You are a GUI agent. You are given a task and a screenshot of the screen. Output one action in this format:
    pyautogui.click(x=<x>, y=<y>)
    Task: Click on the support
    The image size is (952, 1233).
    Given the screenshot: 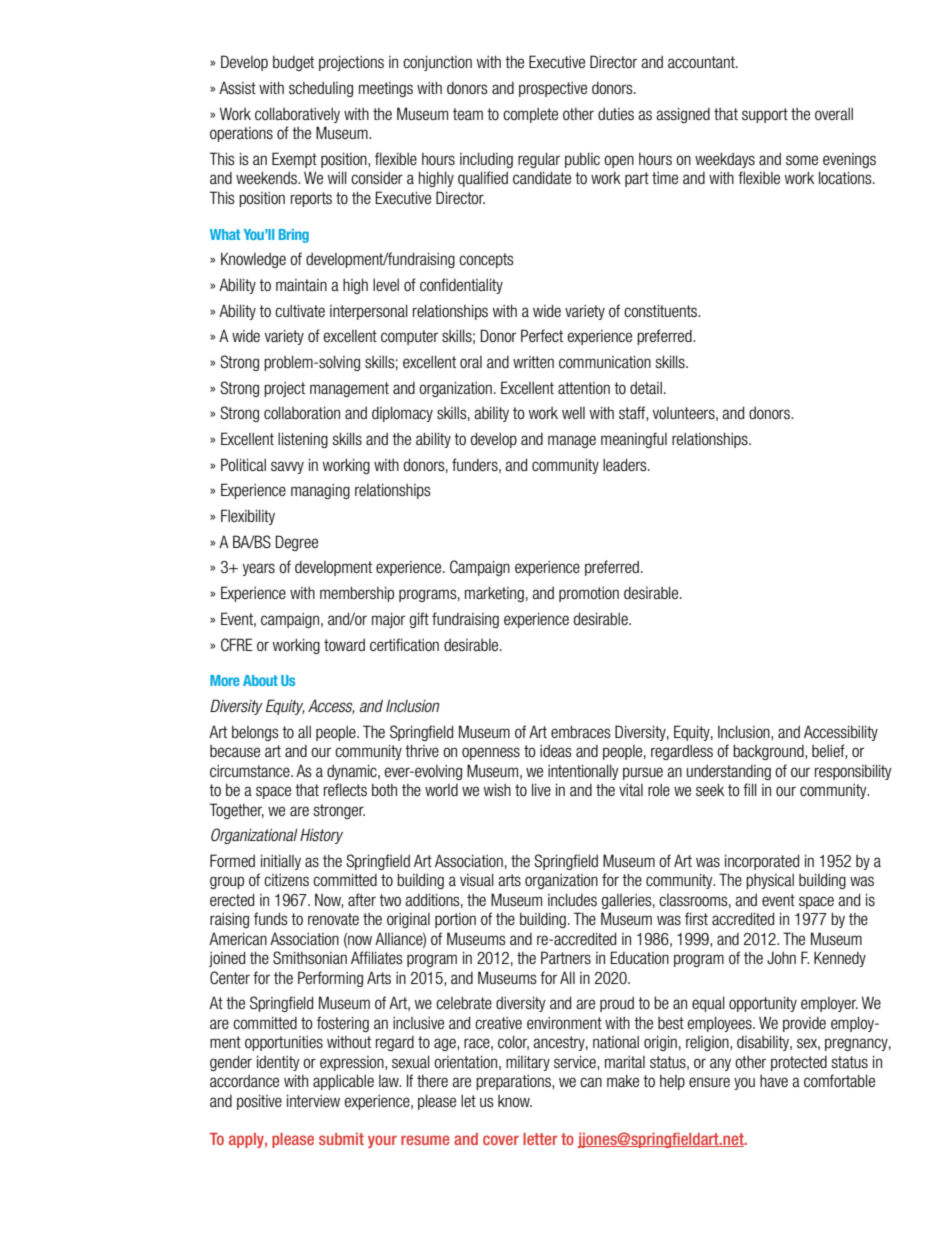 What is the action you would take?
    pyautogui.click(x=765, y=115)
